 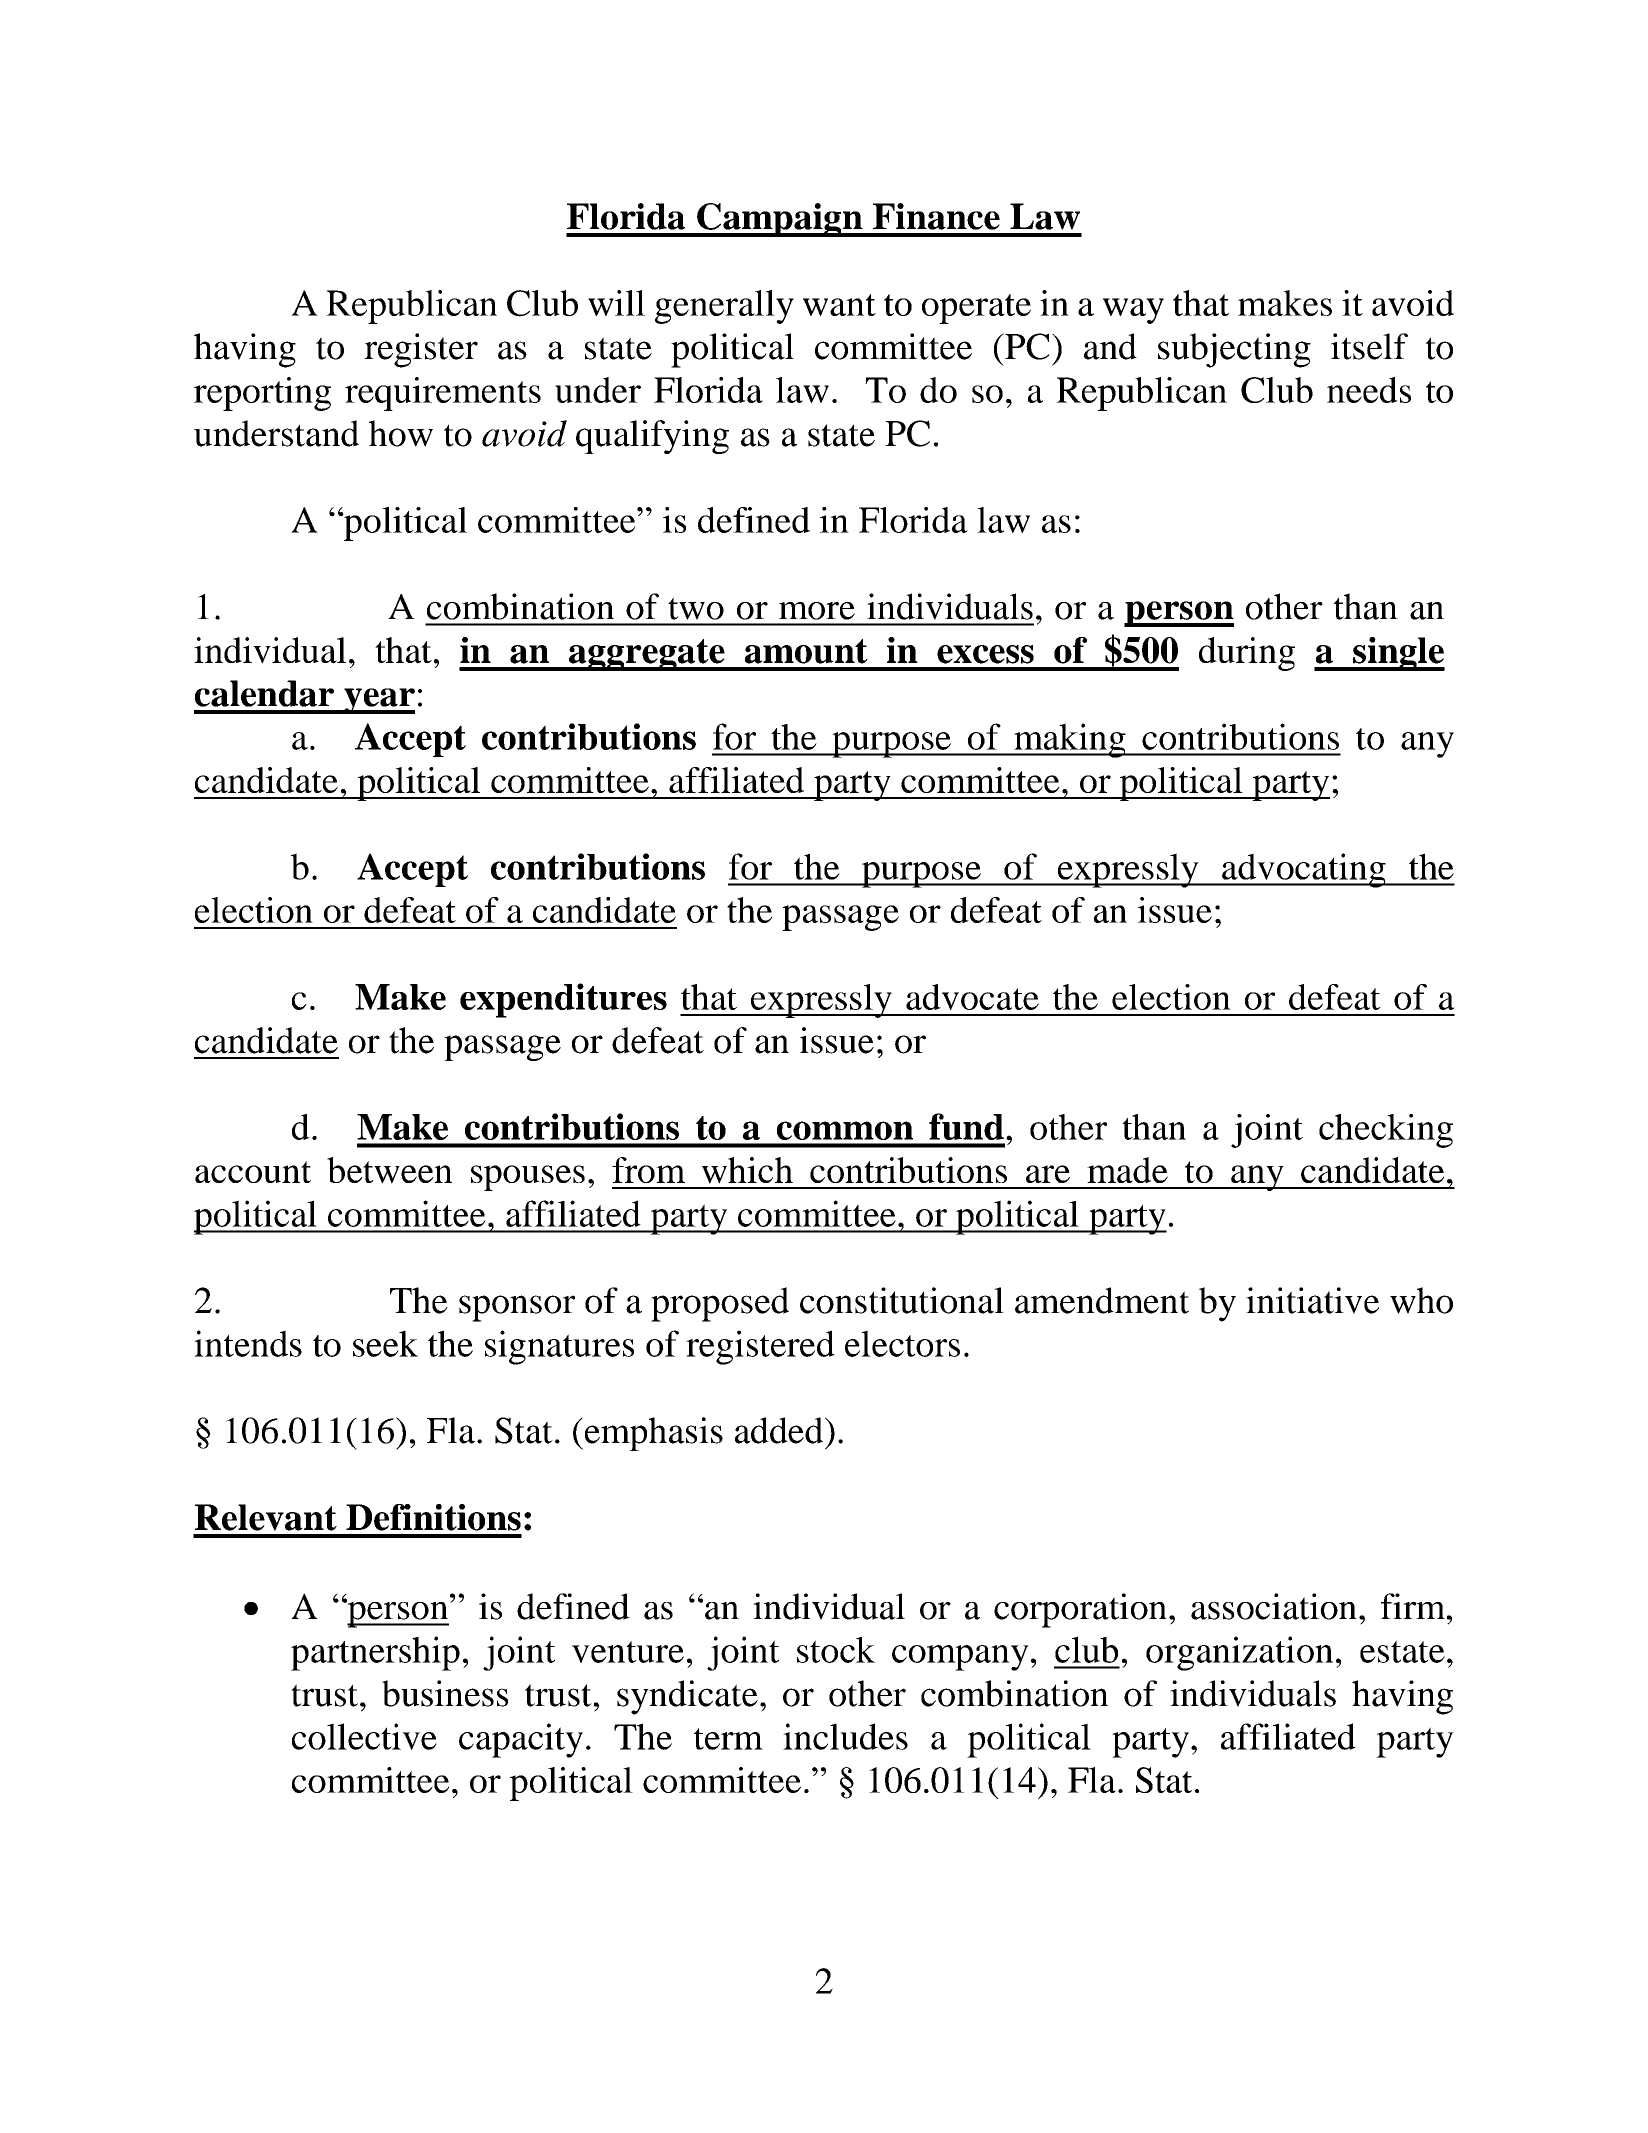 What do you see at coordinates (443, 394) in the screenshot?
I see `requirements` at bounding box center [443, 394].
